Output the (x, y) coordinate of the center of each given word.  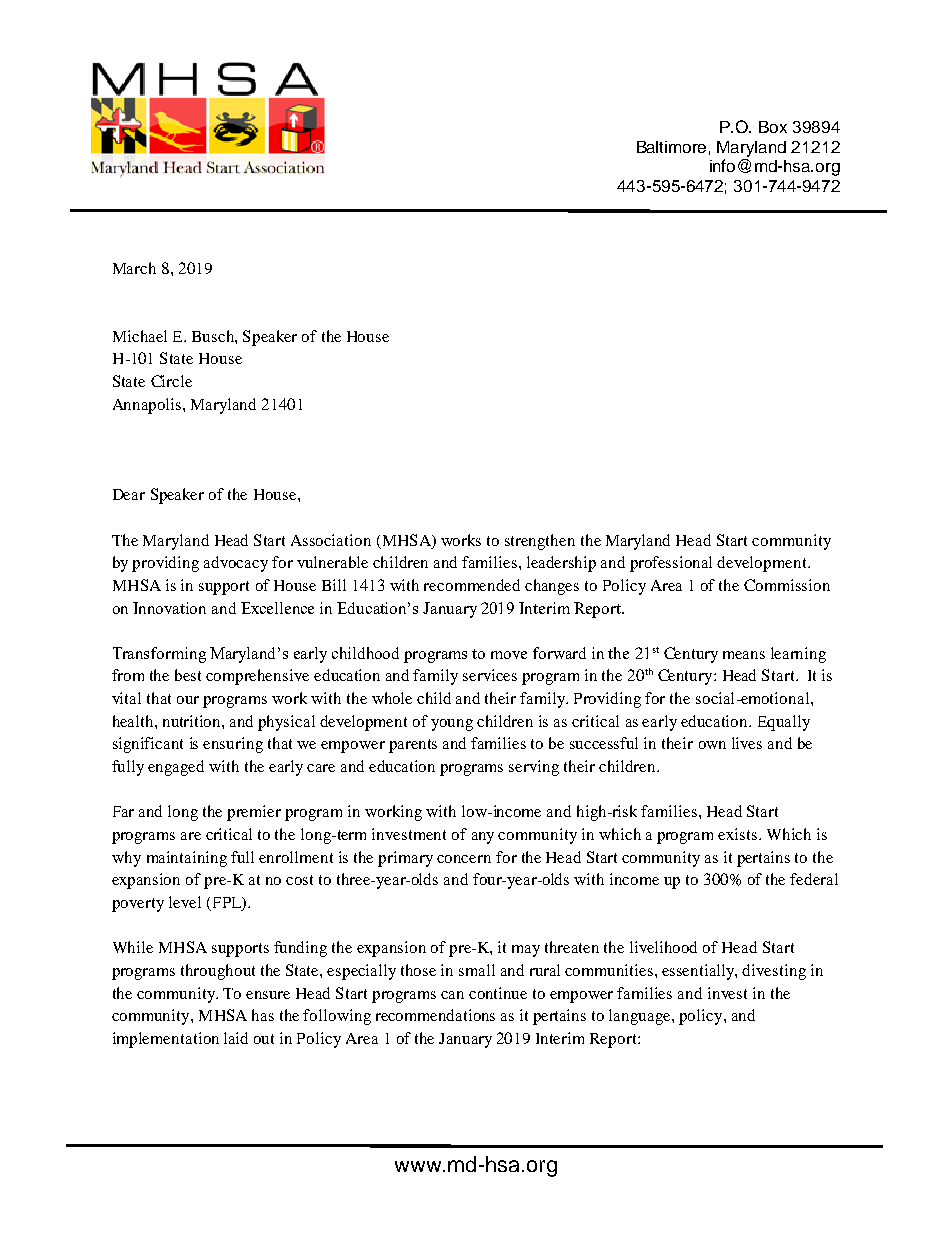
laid (236, 1038)
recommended (472, 585)
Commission (787, 585)
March (134, 268)
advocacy (236, 564)
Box (773, 127)
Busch (214, 336)
